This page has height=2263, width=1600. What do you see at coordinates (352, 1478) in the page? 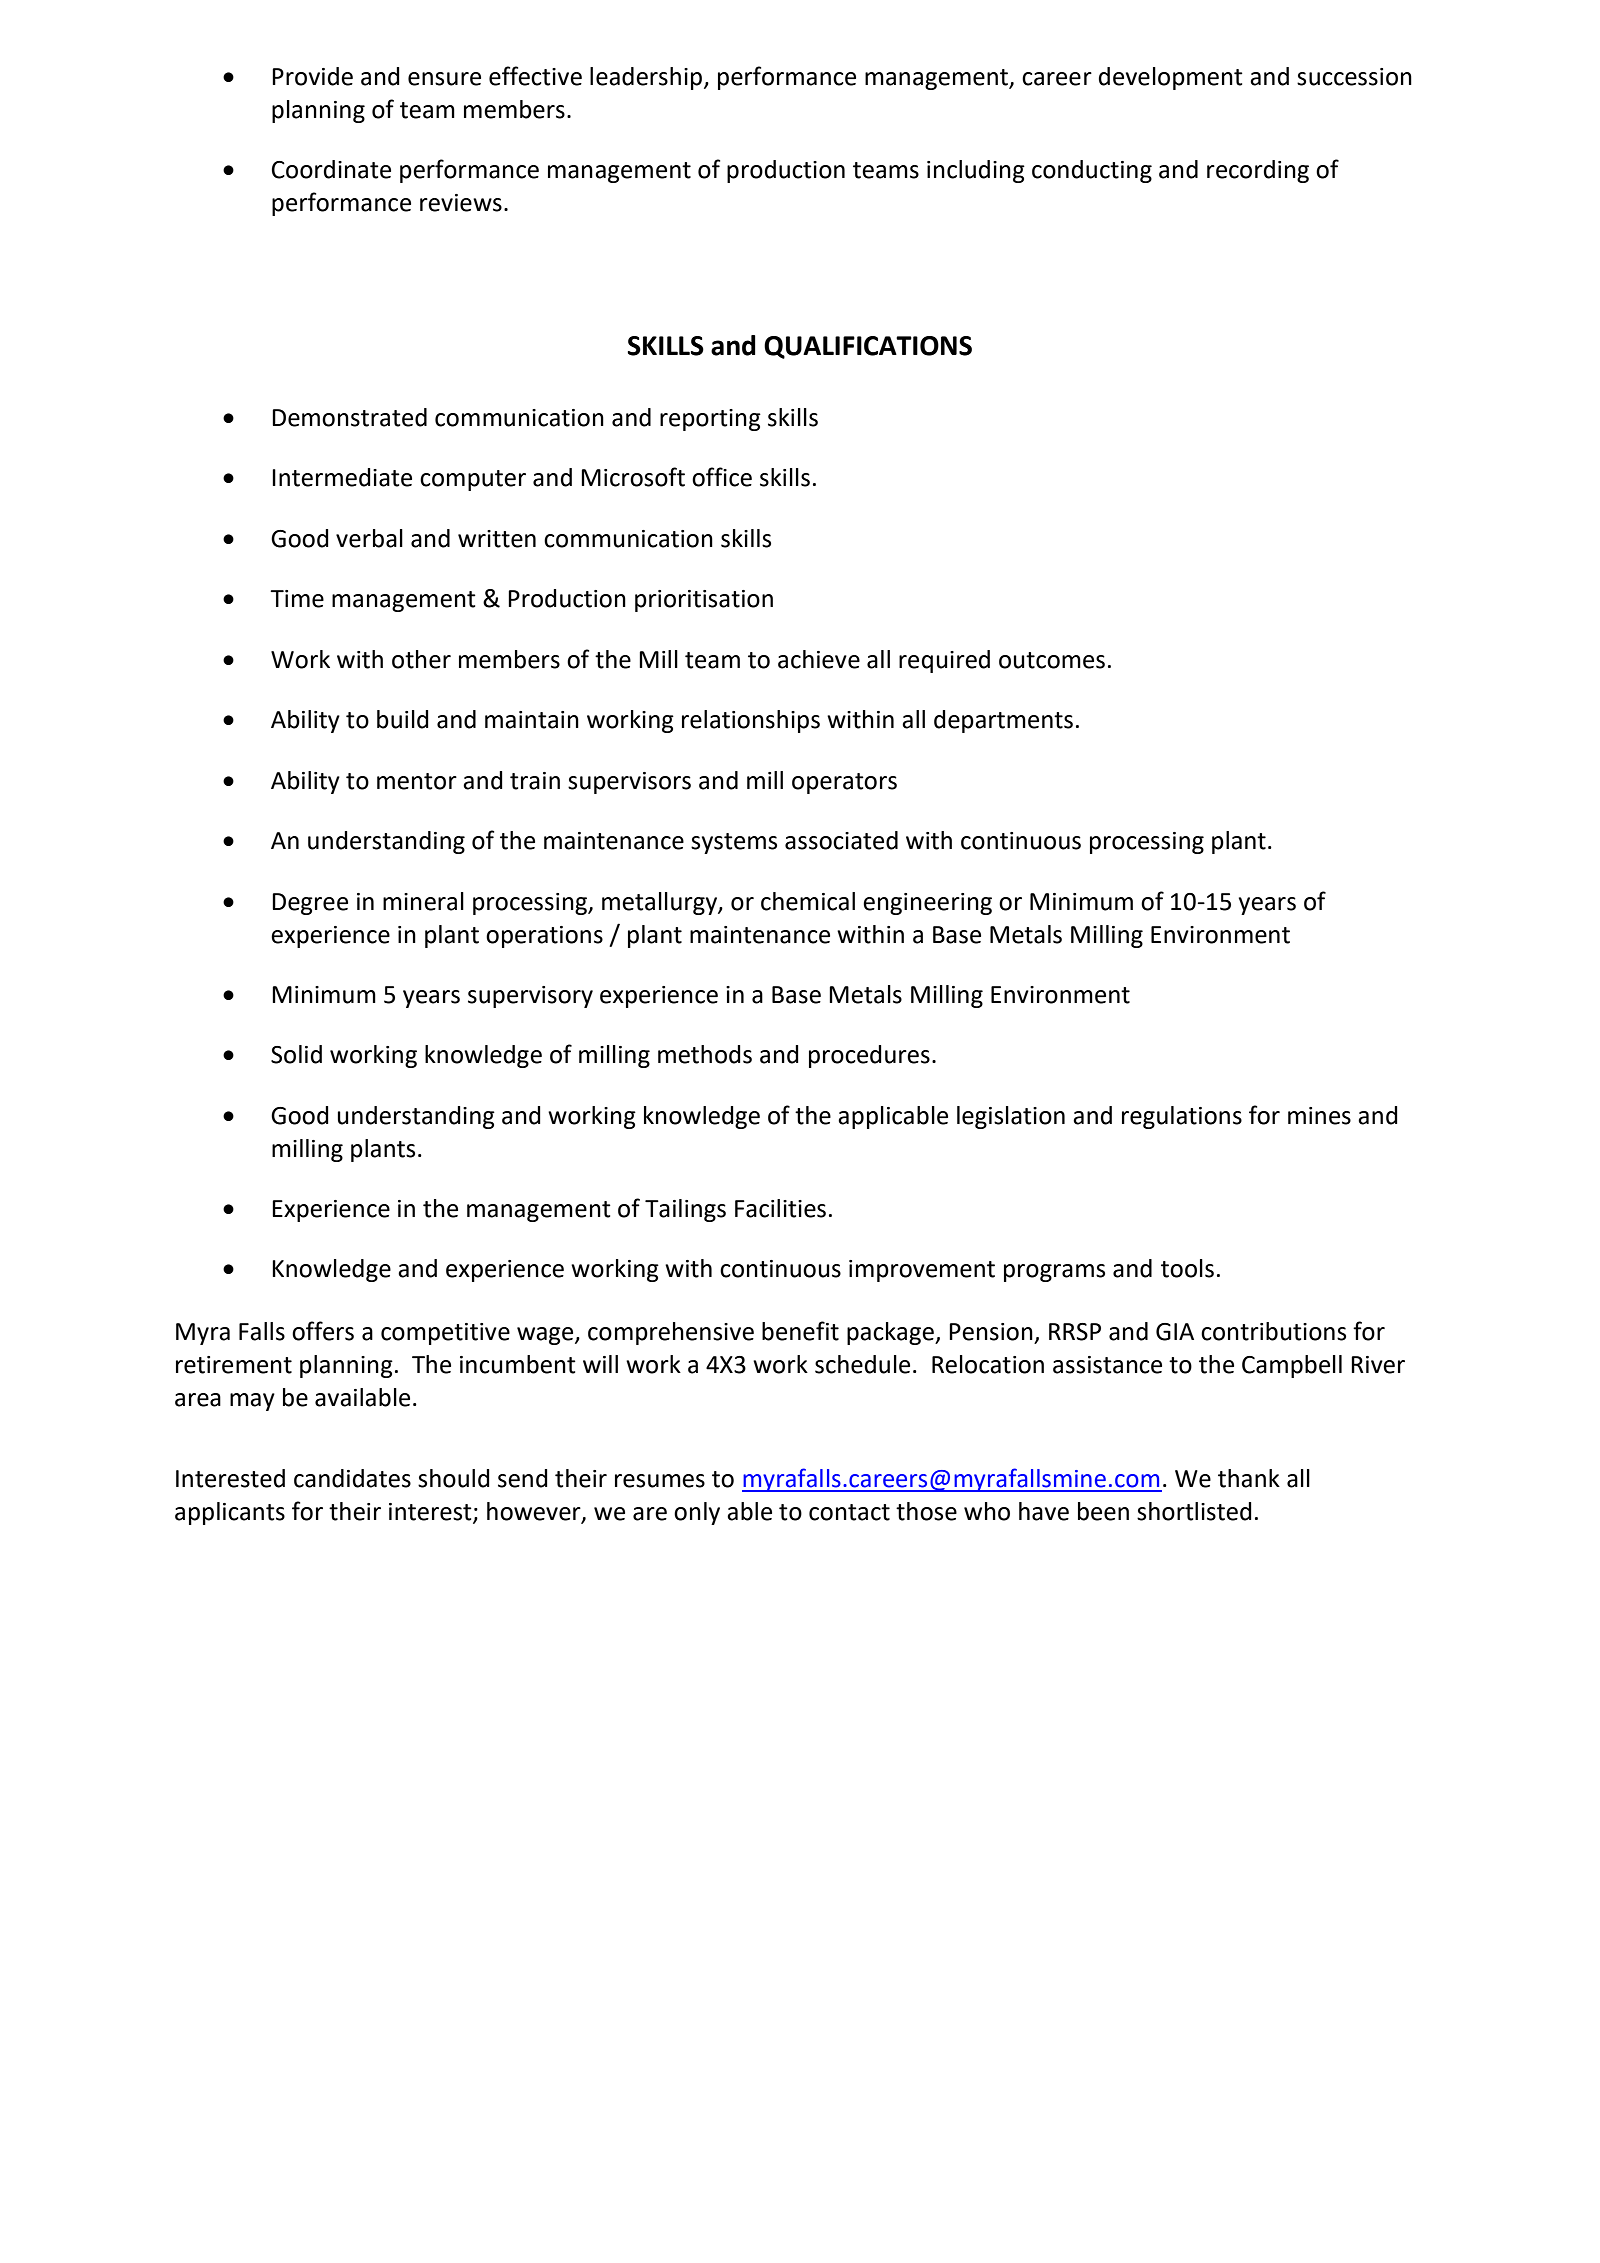
I see `candidates` at bounding box center [352, 1478].
